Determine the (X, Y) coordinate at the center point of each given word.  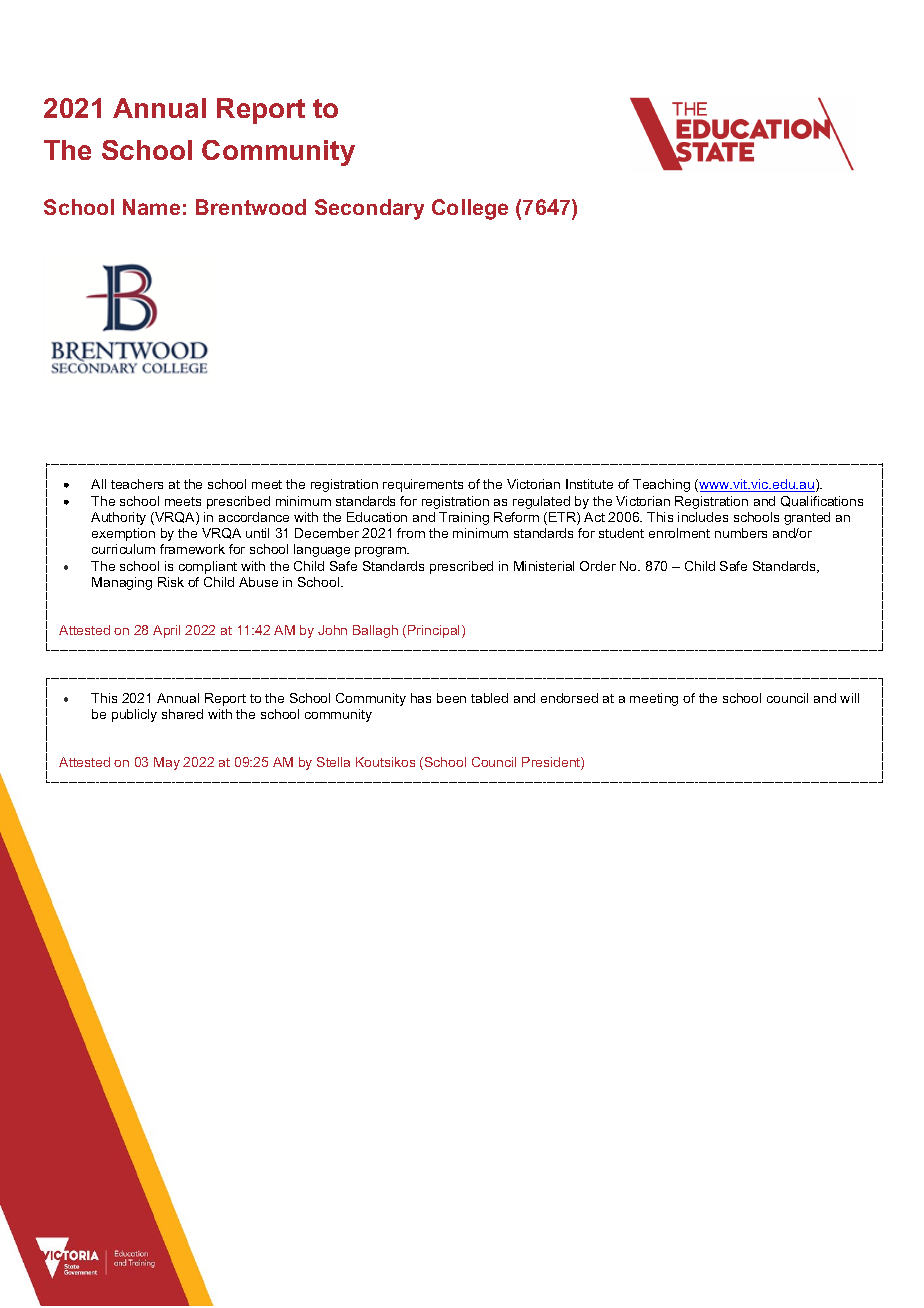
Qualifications (822, 501)
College (470, 209)
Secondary (369, 209)
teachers (137, 484)
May (167, 763)
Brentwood (251, 207)
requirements (423, 485)
